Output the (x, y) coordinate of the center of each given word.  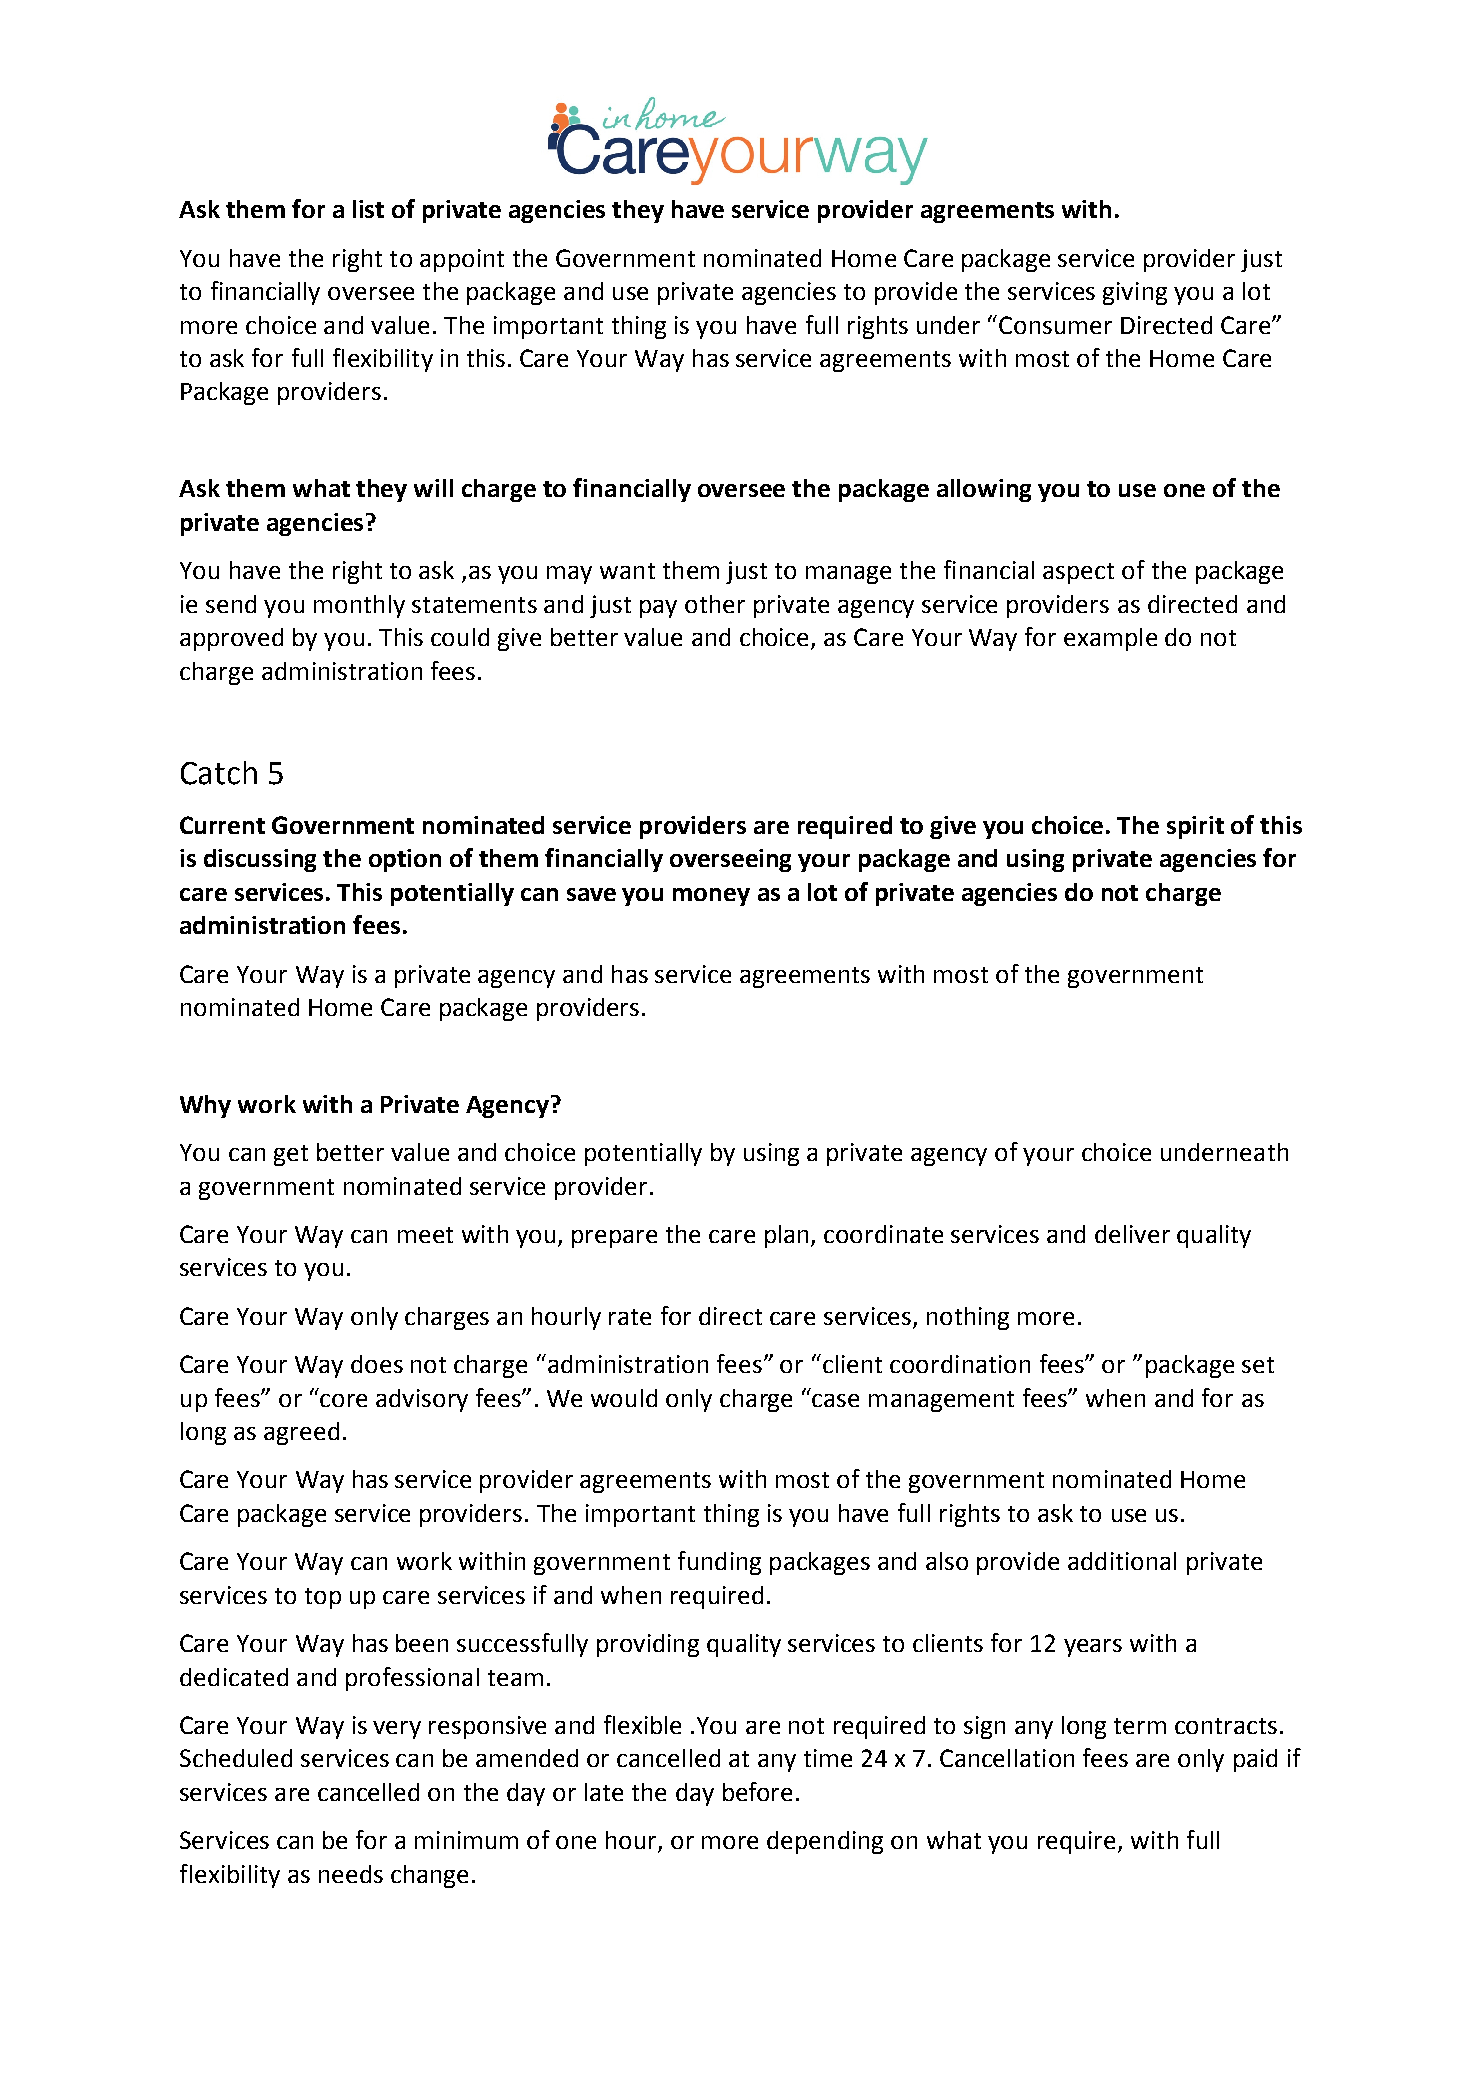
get (291, 1155)
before (757, 1791)
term (1140, 1726)
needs (351, 1874)
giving (1135, 293)
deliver (1132, 1234)
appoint (462, 260)
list (368, 209)
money (711, 897)
